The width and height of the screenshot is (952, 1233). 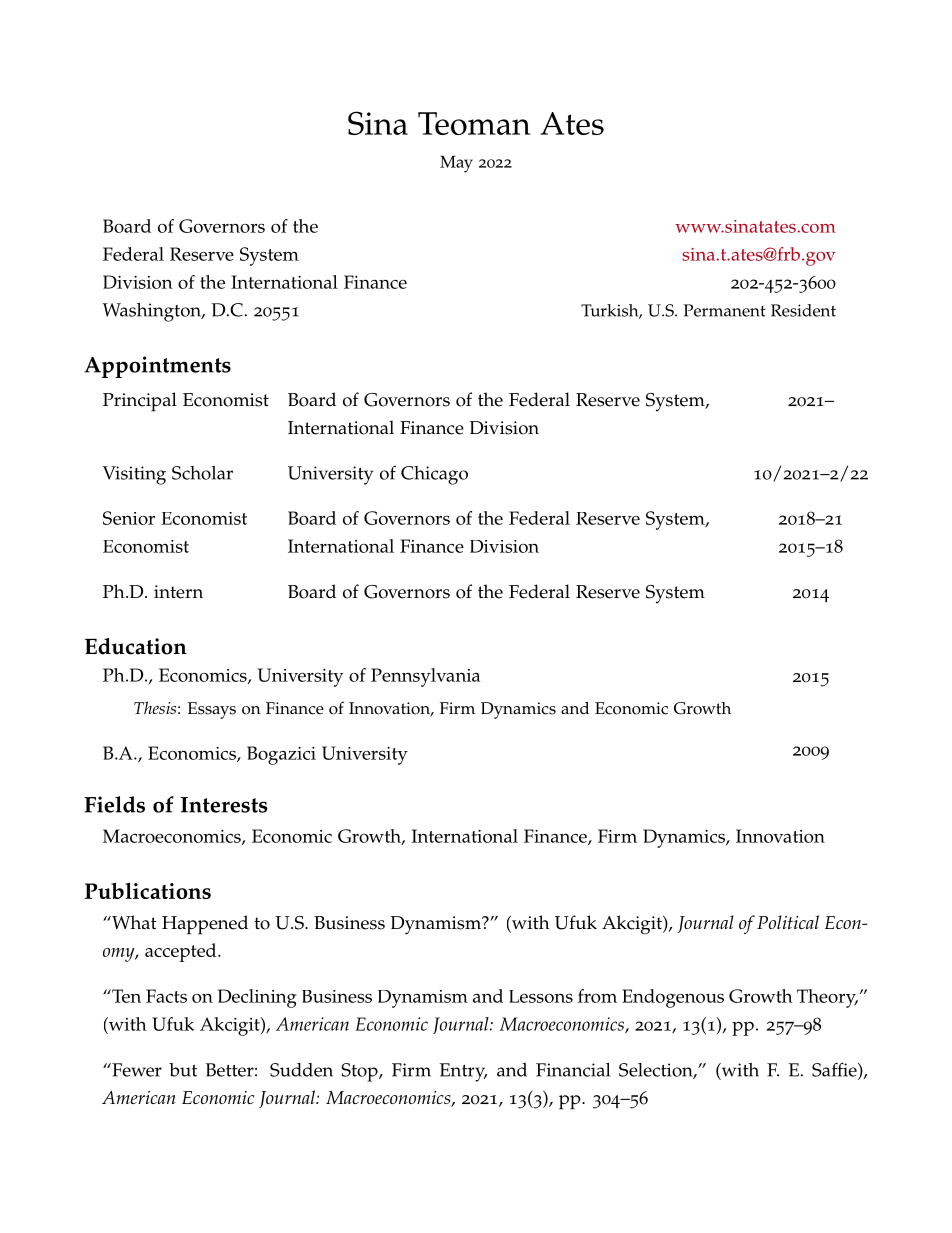 I want to click on Endogenous, so click(x=673, y=998).
